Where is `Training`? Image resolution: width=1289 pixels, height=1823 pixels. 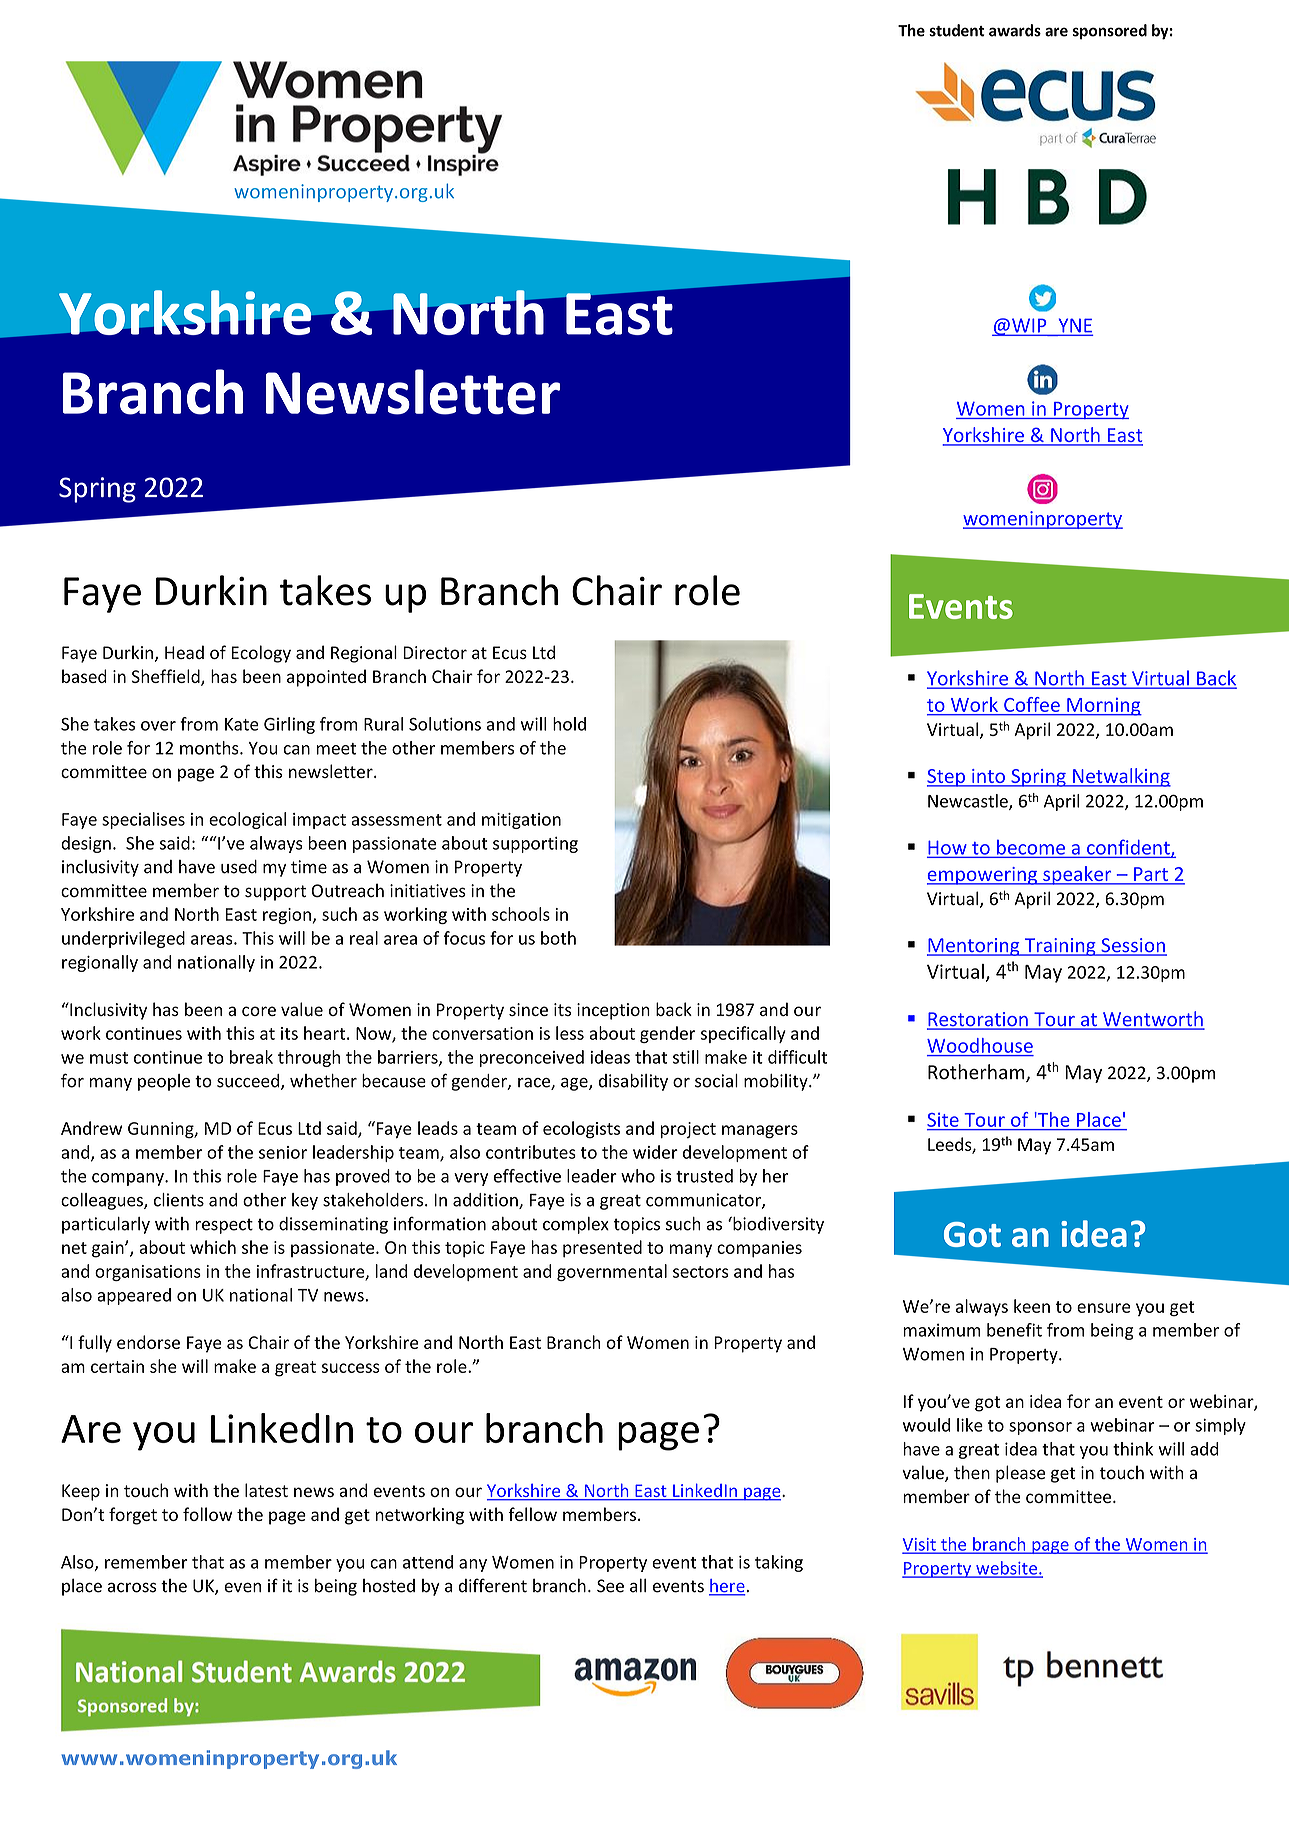
Training is located at coordinates (1060, 947).
